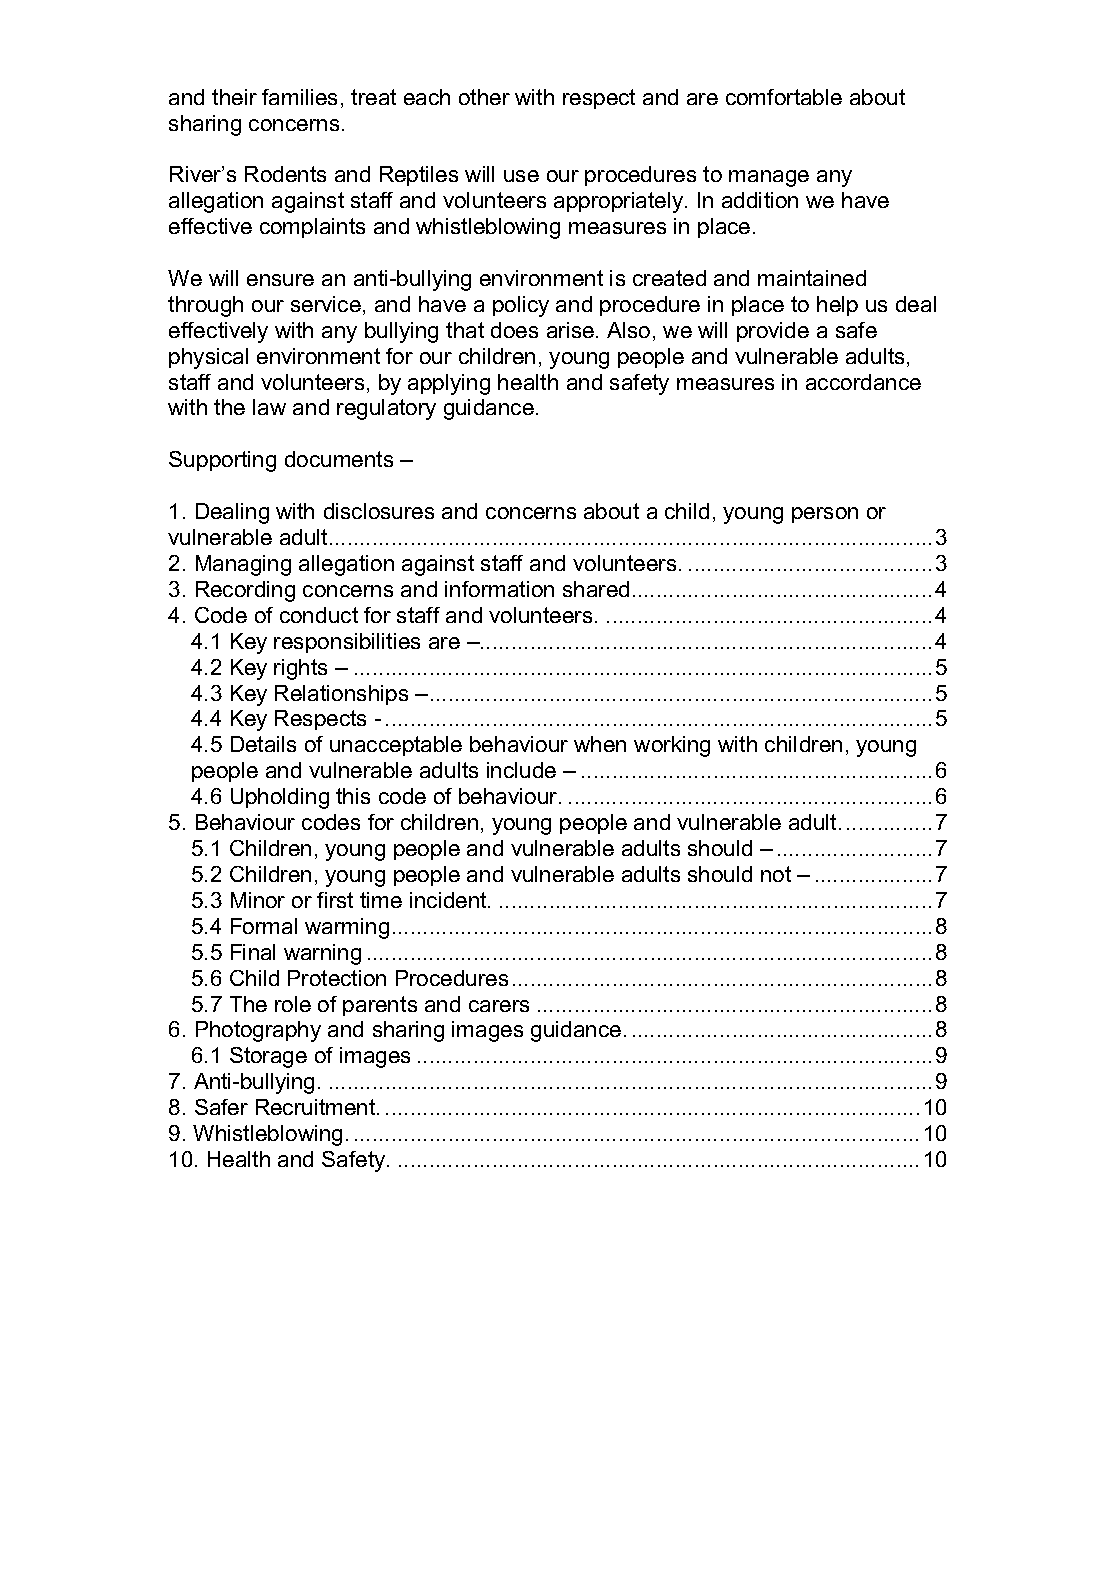 Image resolution: width=1118 pixels, height=1581 pixels. What do you see at coordinates (449, 384) in the page?
I see `applying` at bounding box center [449, 384].
